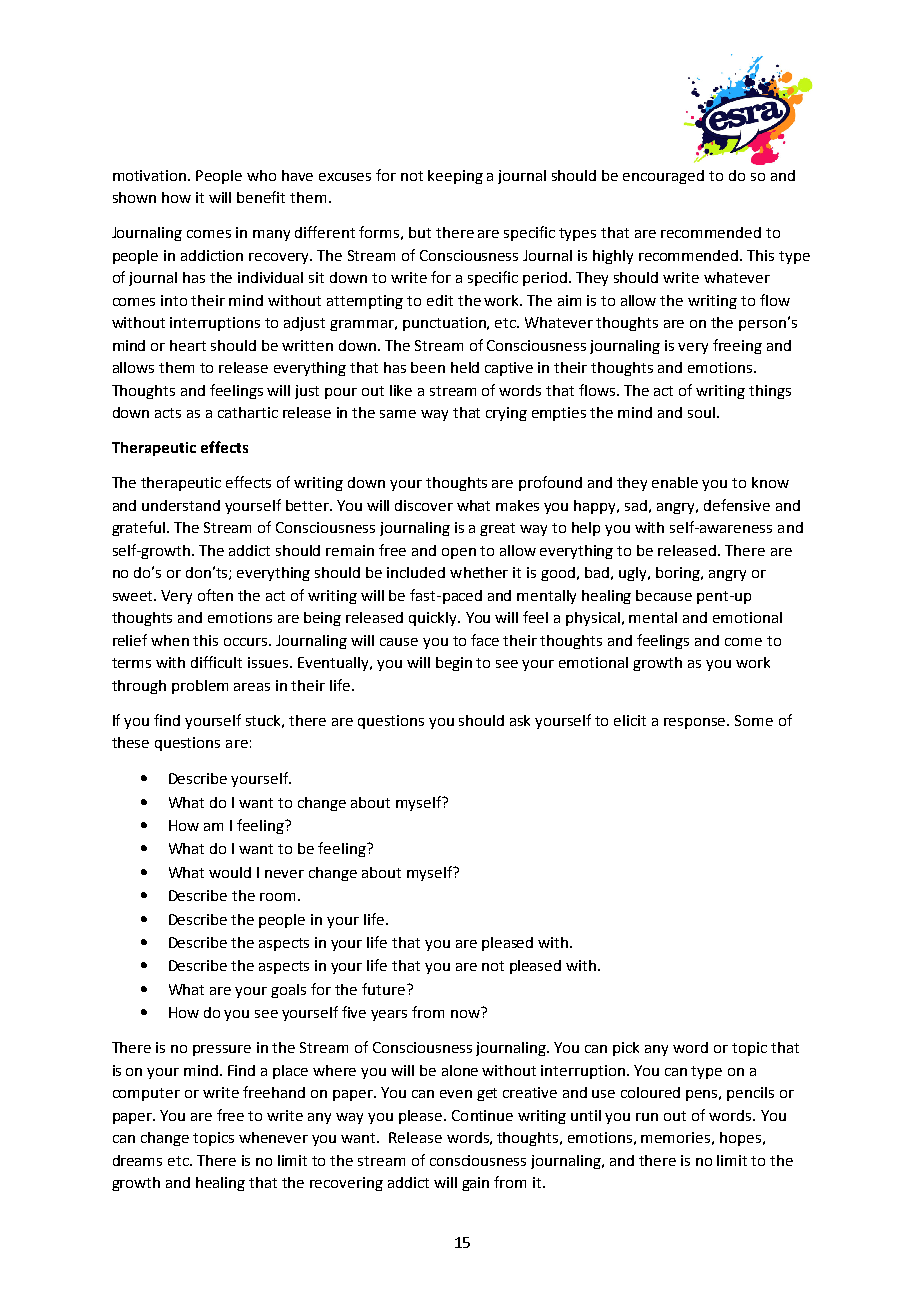 The height and width of the screenshot is (1308, 924). Describe the element at coordinates (137, 1160) in the screenshot. I see `dreams` at that location.
